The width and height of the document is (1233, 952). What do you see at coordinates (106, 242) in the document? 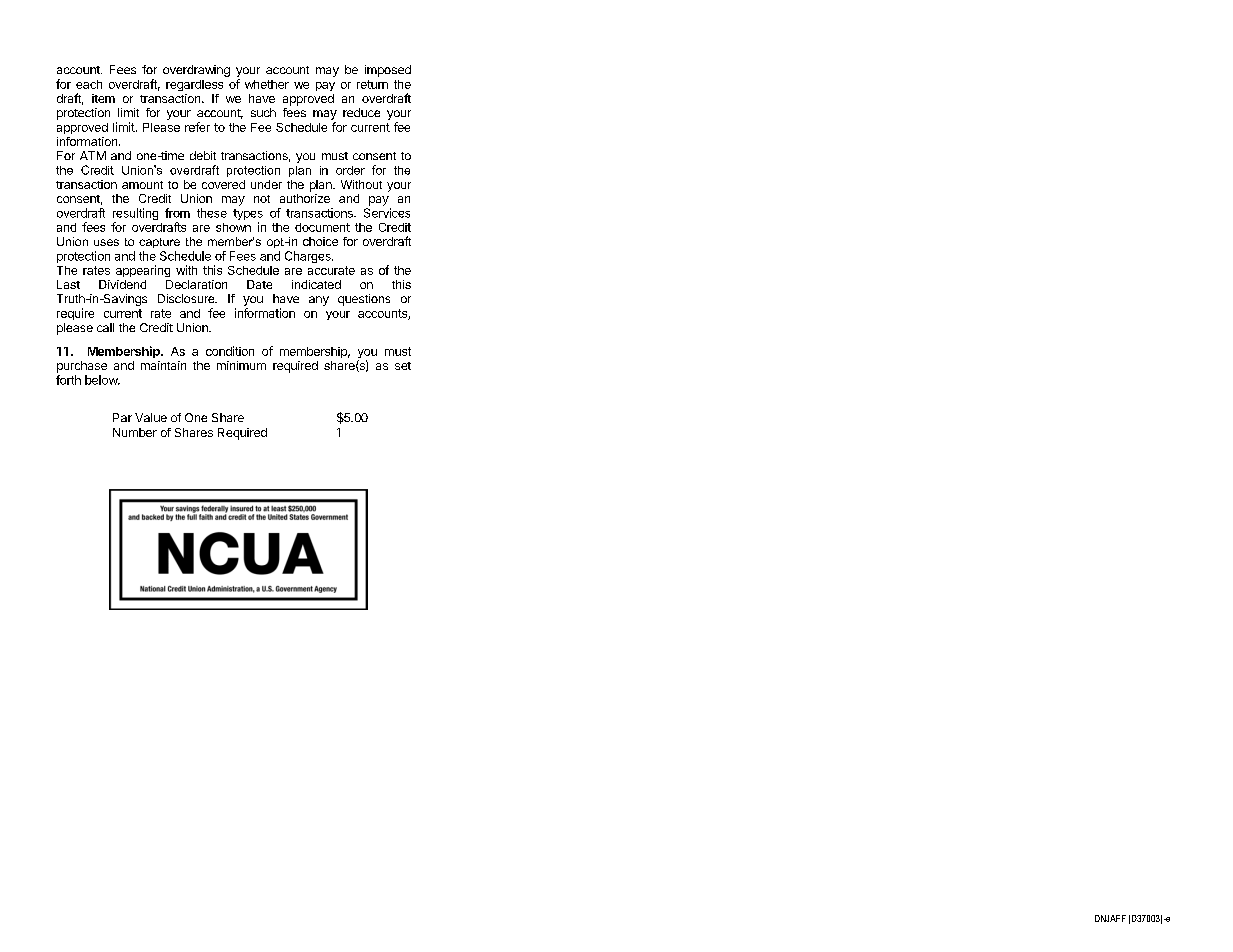
I see `uses` at bounding box center [106, 242].
